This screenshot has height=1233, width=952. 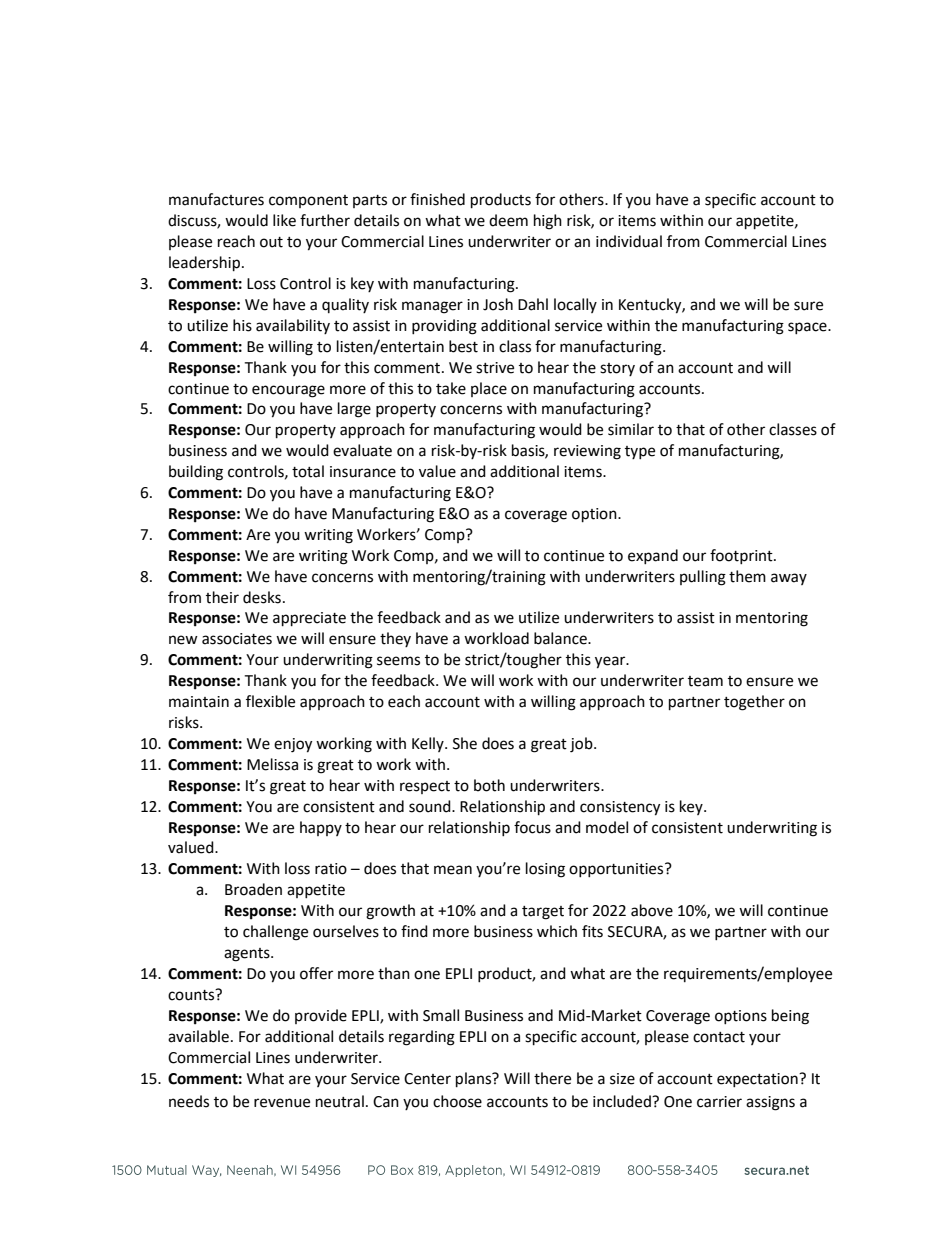 What do you see at coordinates (272, 764) in the screenshot?
I see `Melissa` at bounding box center [272, 764].
